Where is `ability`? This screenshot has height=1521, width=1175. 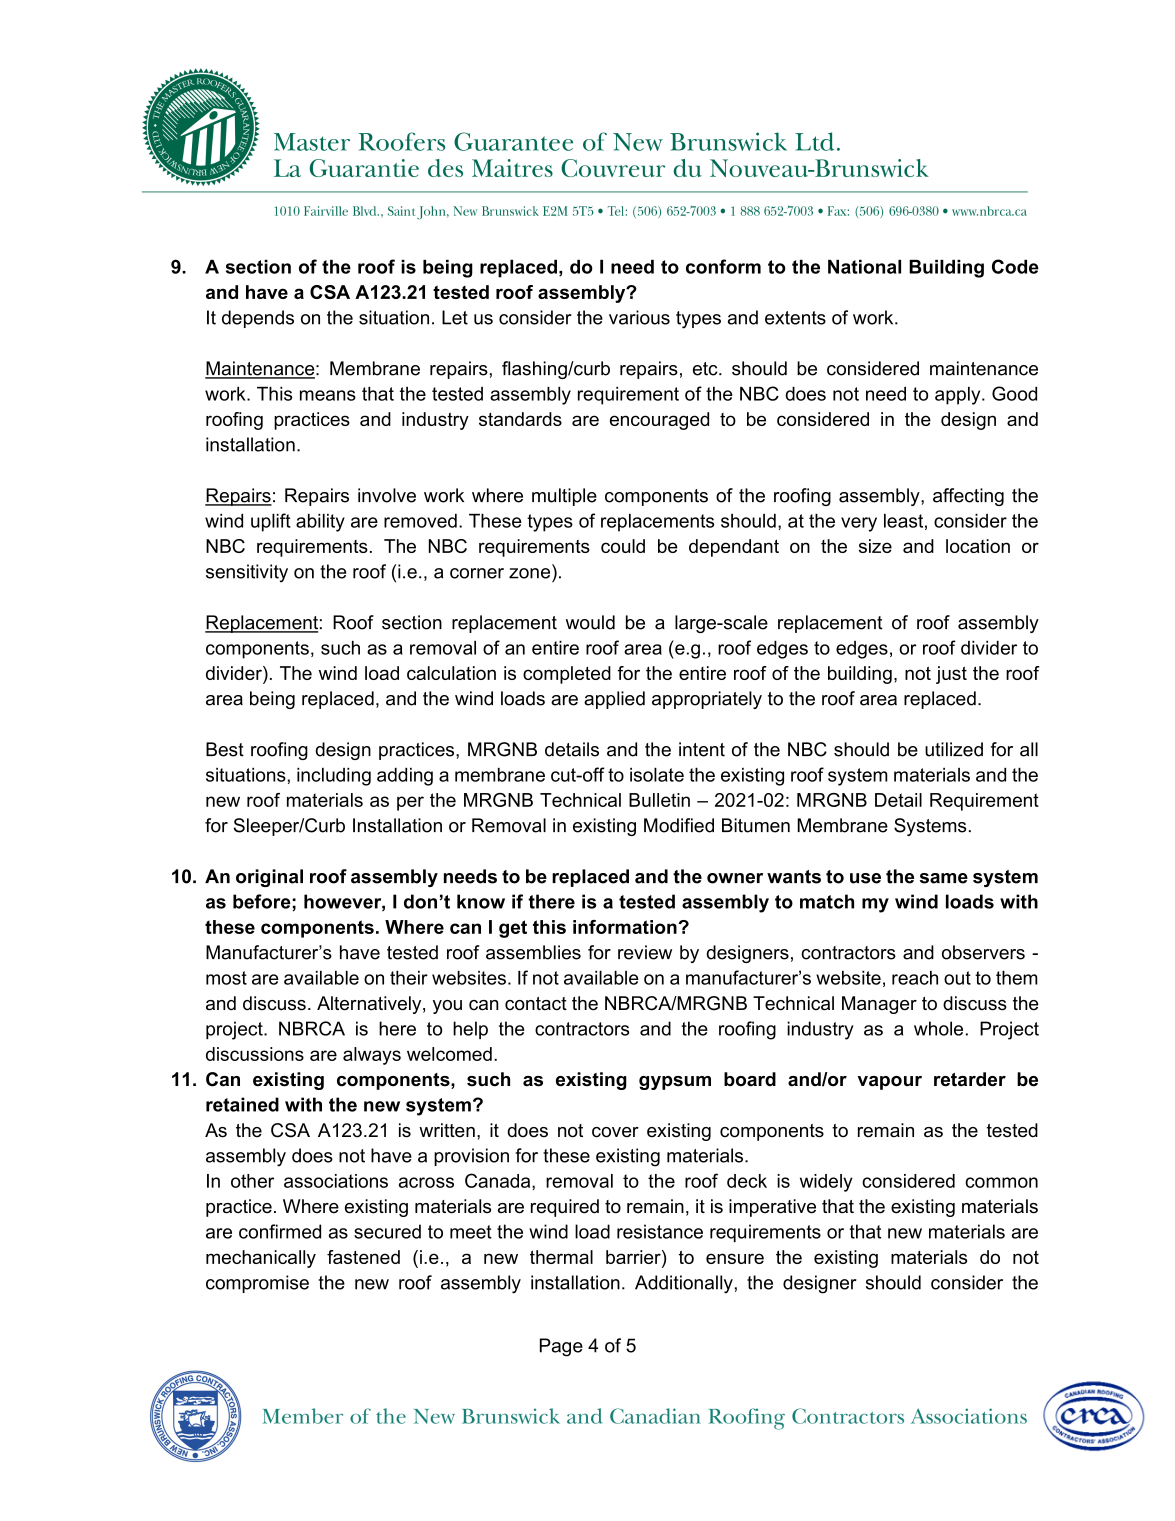 ability is located at coordinates (320, 523).
